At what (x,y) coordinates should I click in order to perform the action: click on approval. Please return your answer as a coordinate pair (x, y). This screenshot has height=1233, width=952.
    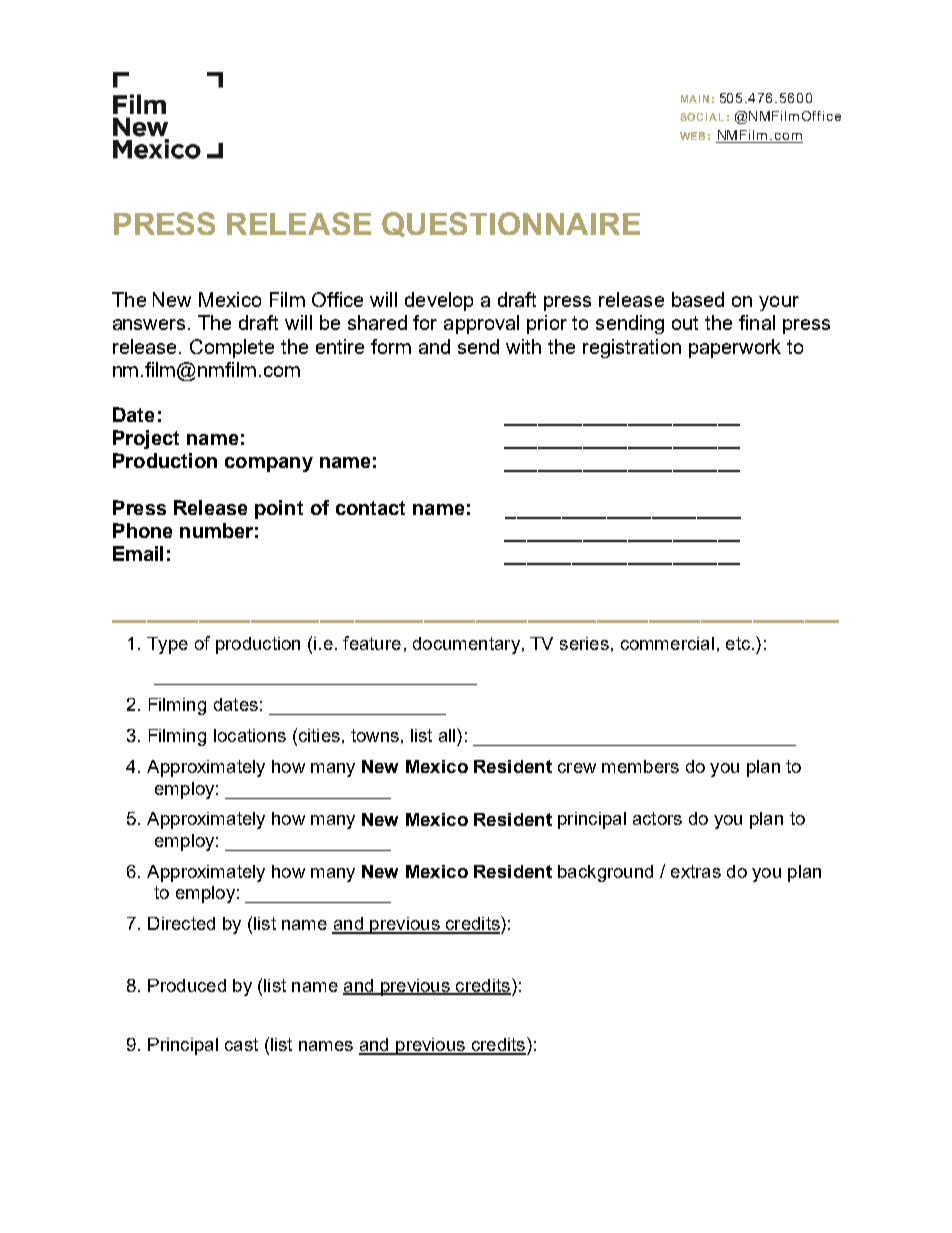
    Looking at the image, I should click on (481, 324).
